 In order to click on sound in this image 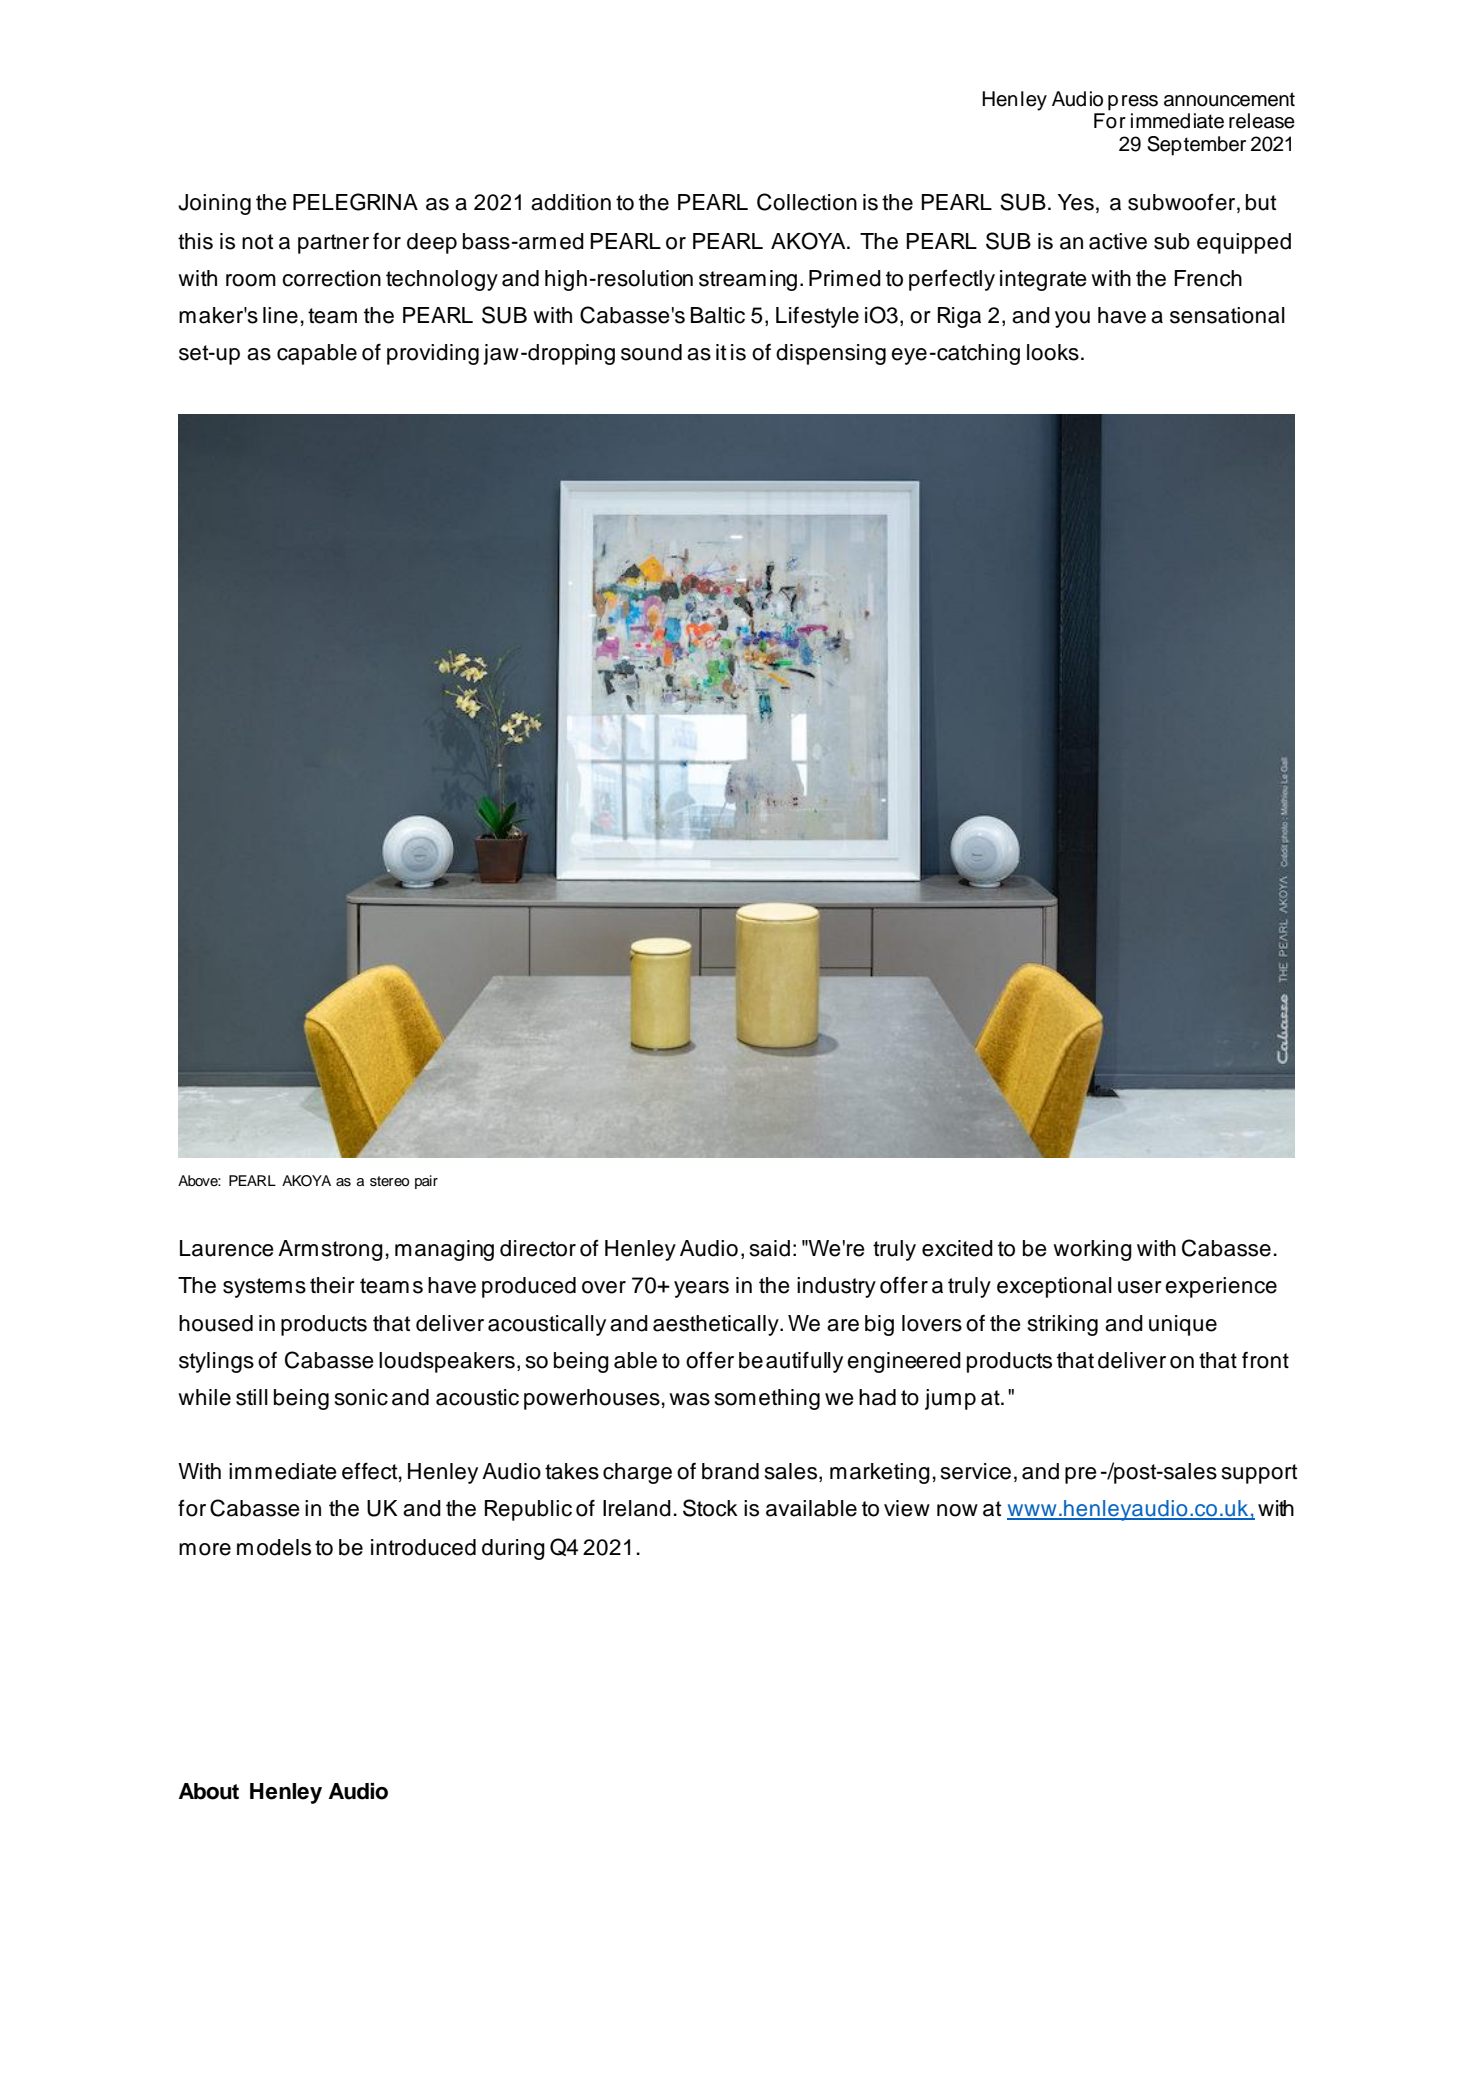, I will do `click(651, 352)`.
